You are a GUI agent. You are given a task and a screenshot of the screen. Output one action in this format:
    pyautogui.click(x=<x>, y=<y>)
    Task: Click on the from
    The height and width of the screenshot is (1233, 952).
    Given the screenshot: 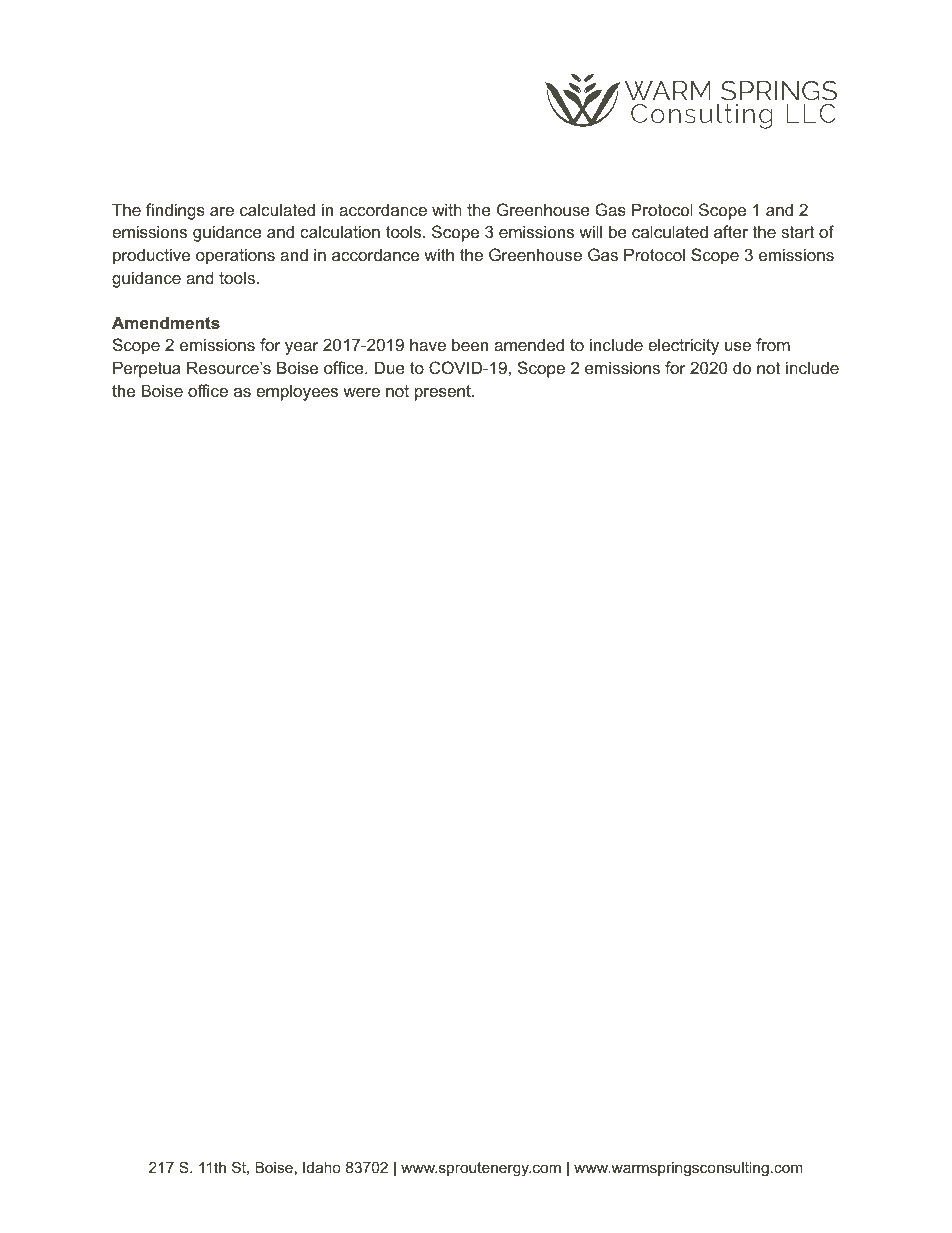 What is the action you would take?
    pyautogui.click(x=773, y=344)
